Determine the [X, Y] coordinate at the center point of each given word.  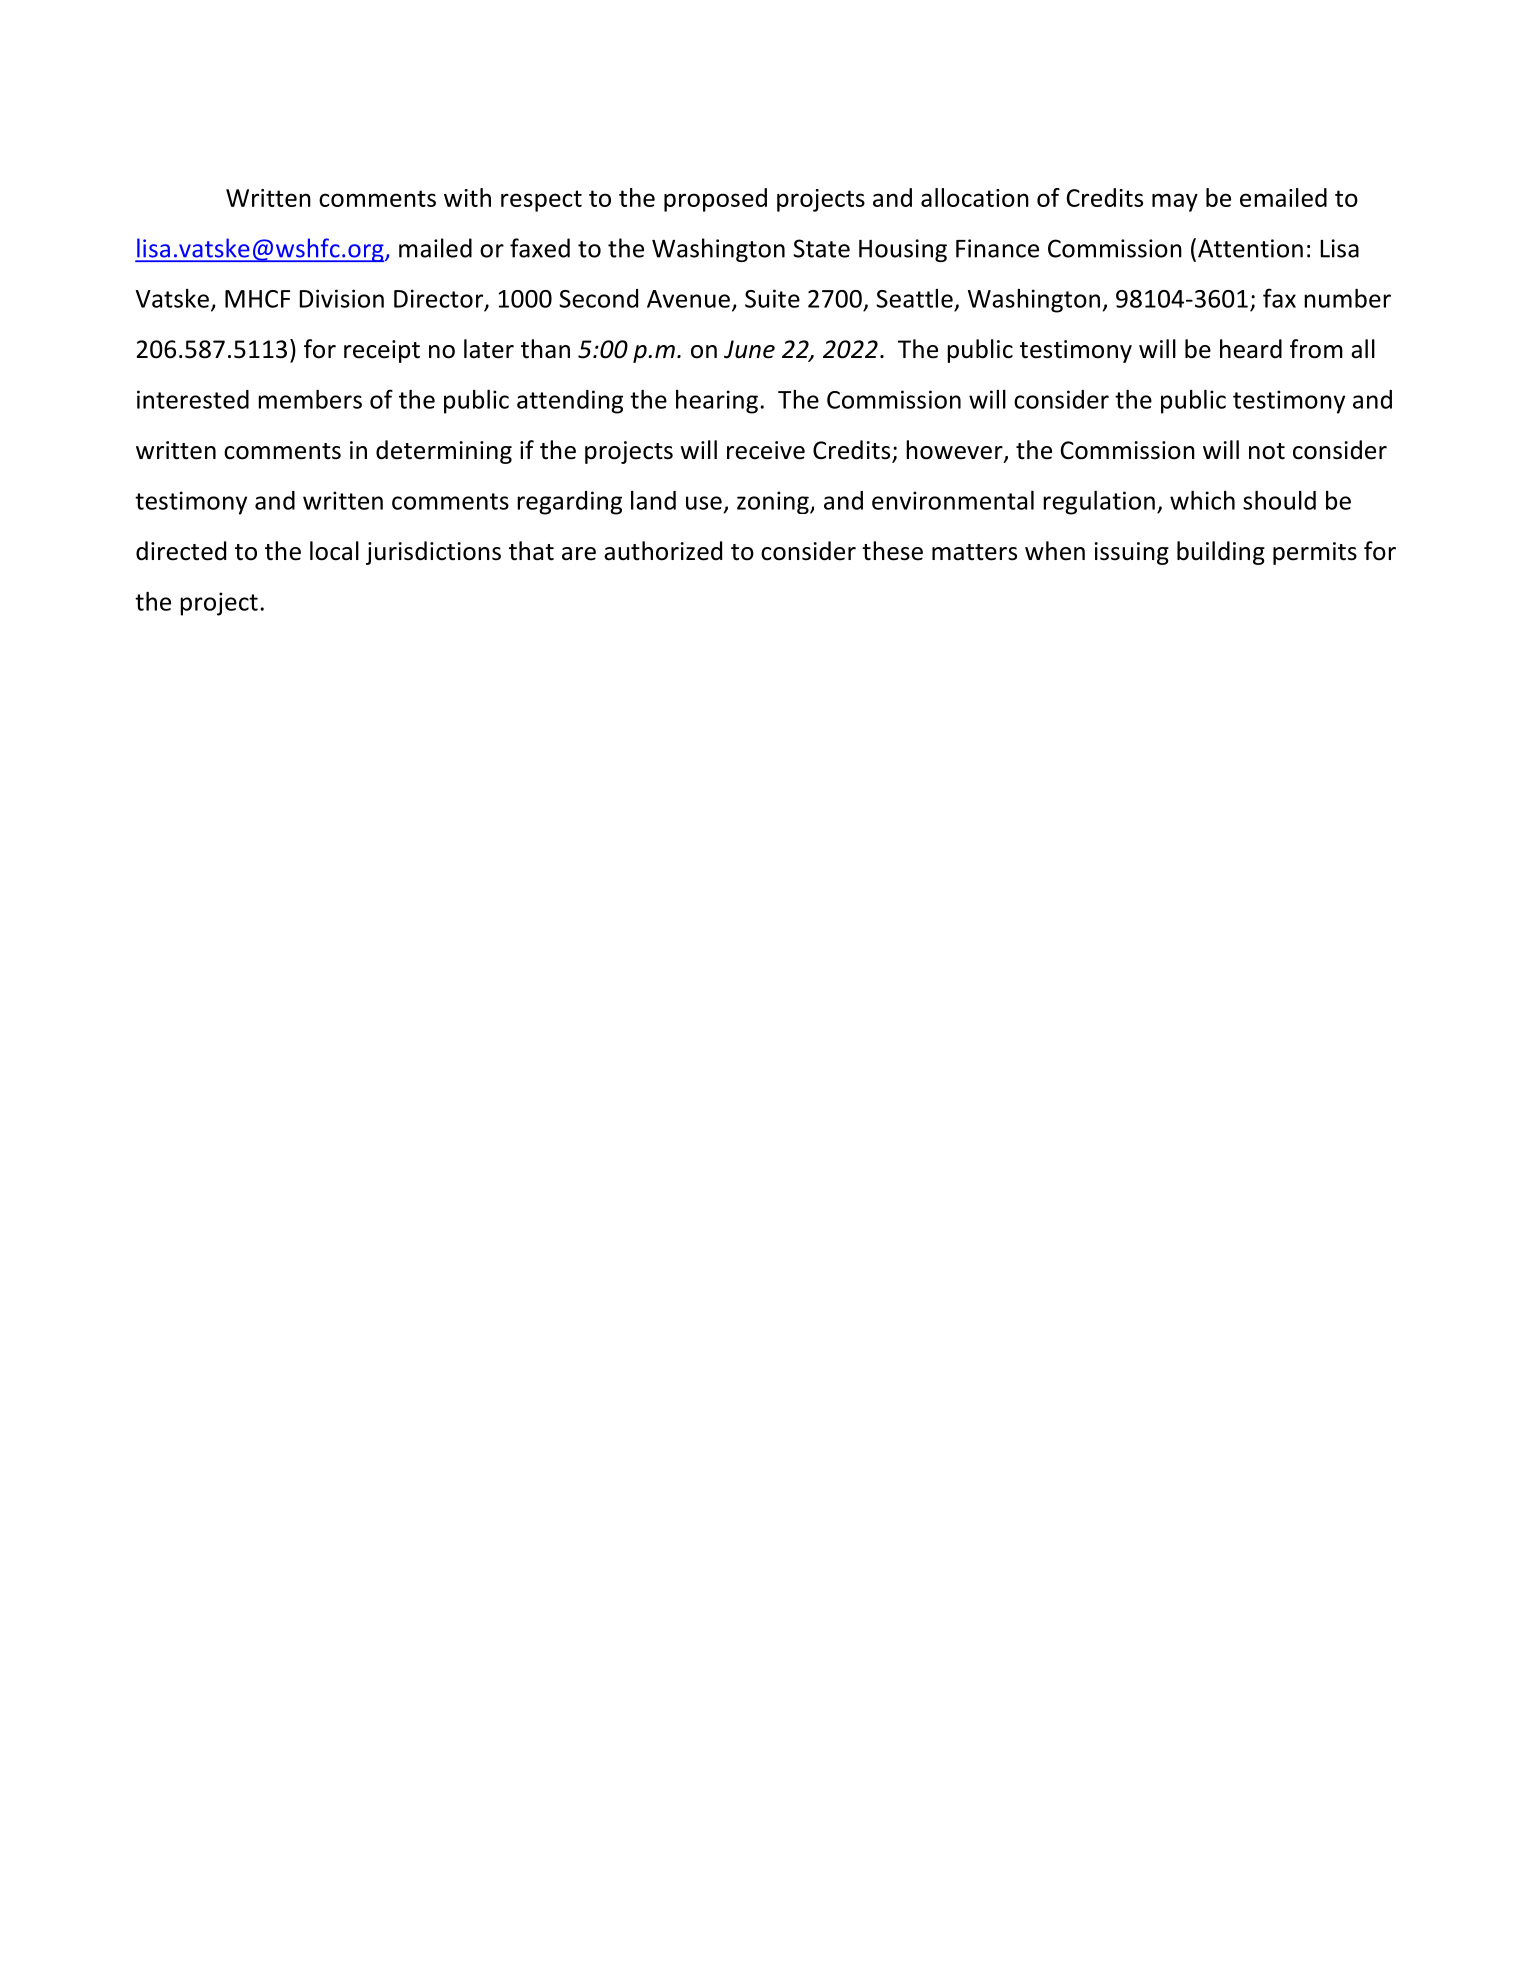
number [1347, 298]
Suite [772, 298]
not [1267, 451]
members [310, 399]
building [1221, 553]
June [749, 349]
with [467, 197]
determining [444, 452]
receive [766, 450]
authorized [663, 551]
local [334, 551]
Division [342, 298]
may [1175, 202]
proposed [715, 200]
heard [1251, 349]
